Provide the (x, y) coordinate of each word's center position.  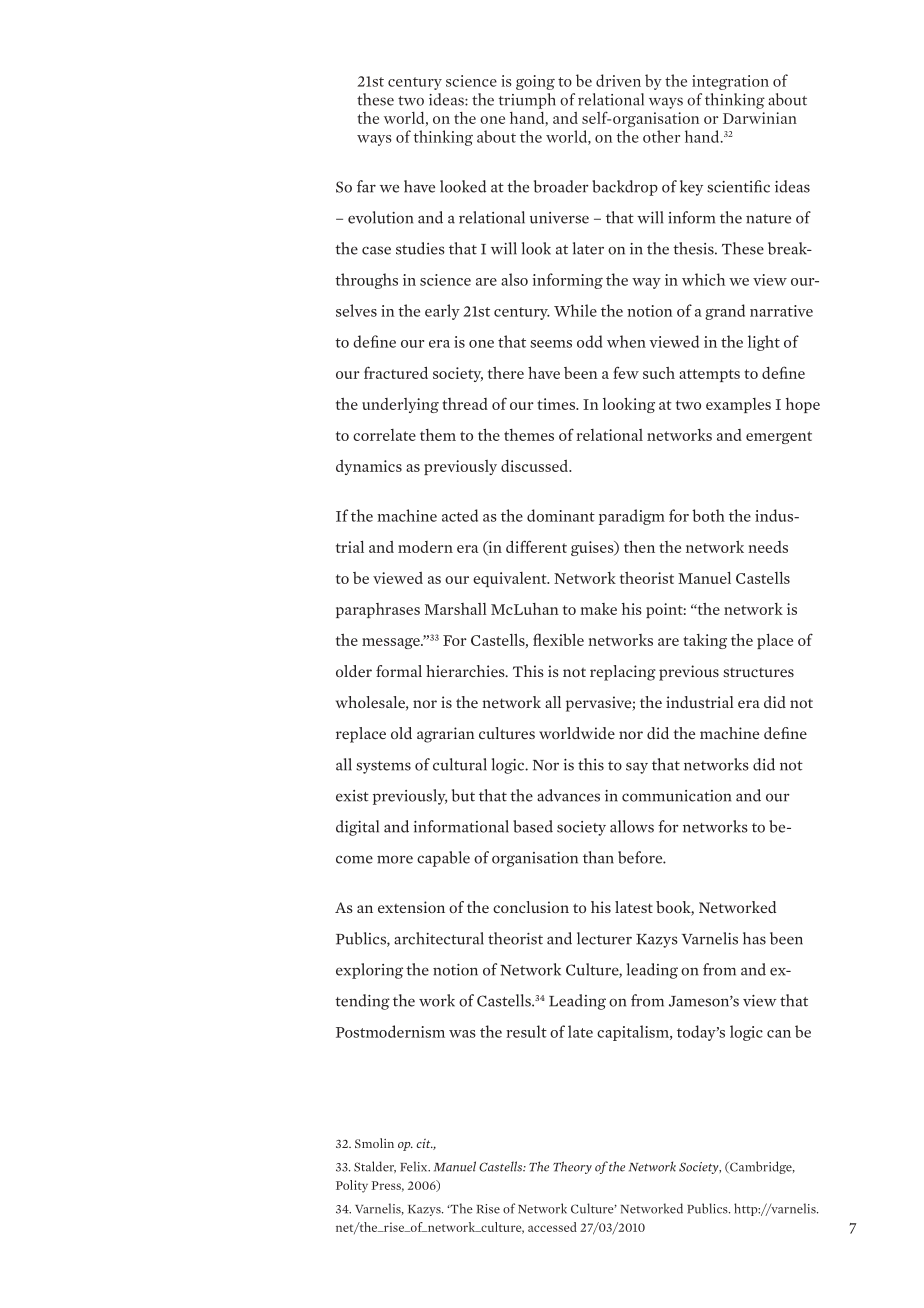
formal (399, 671)
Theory (572, 1167)
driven (618, 80)
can (779, 1034)
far (366, 186)
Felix (415, 1166)
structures (758, 672)
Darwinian (760, 118)
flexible (558, 639)
